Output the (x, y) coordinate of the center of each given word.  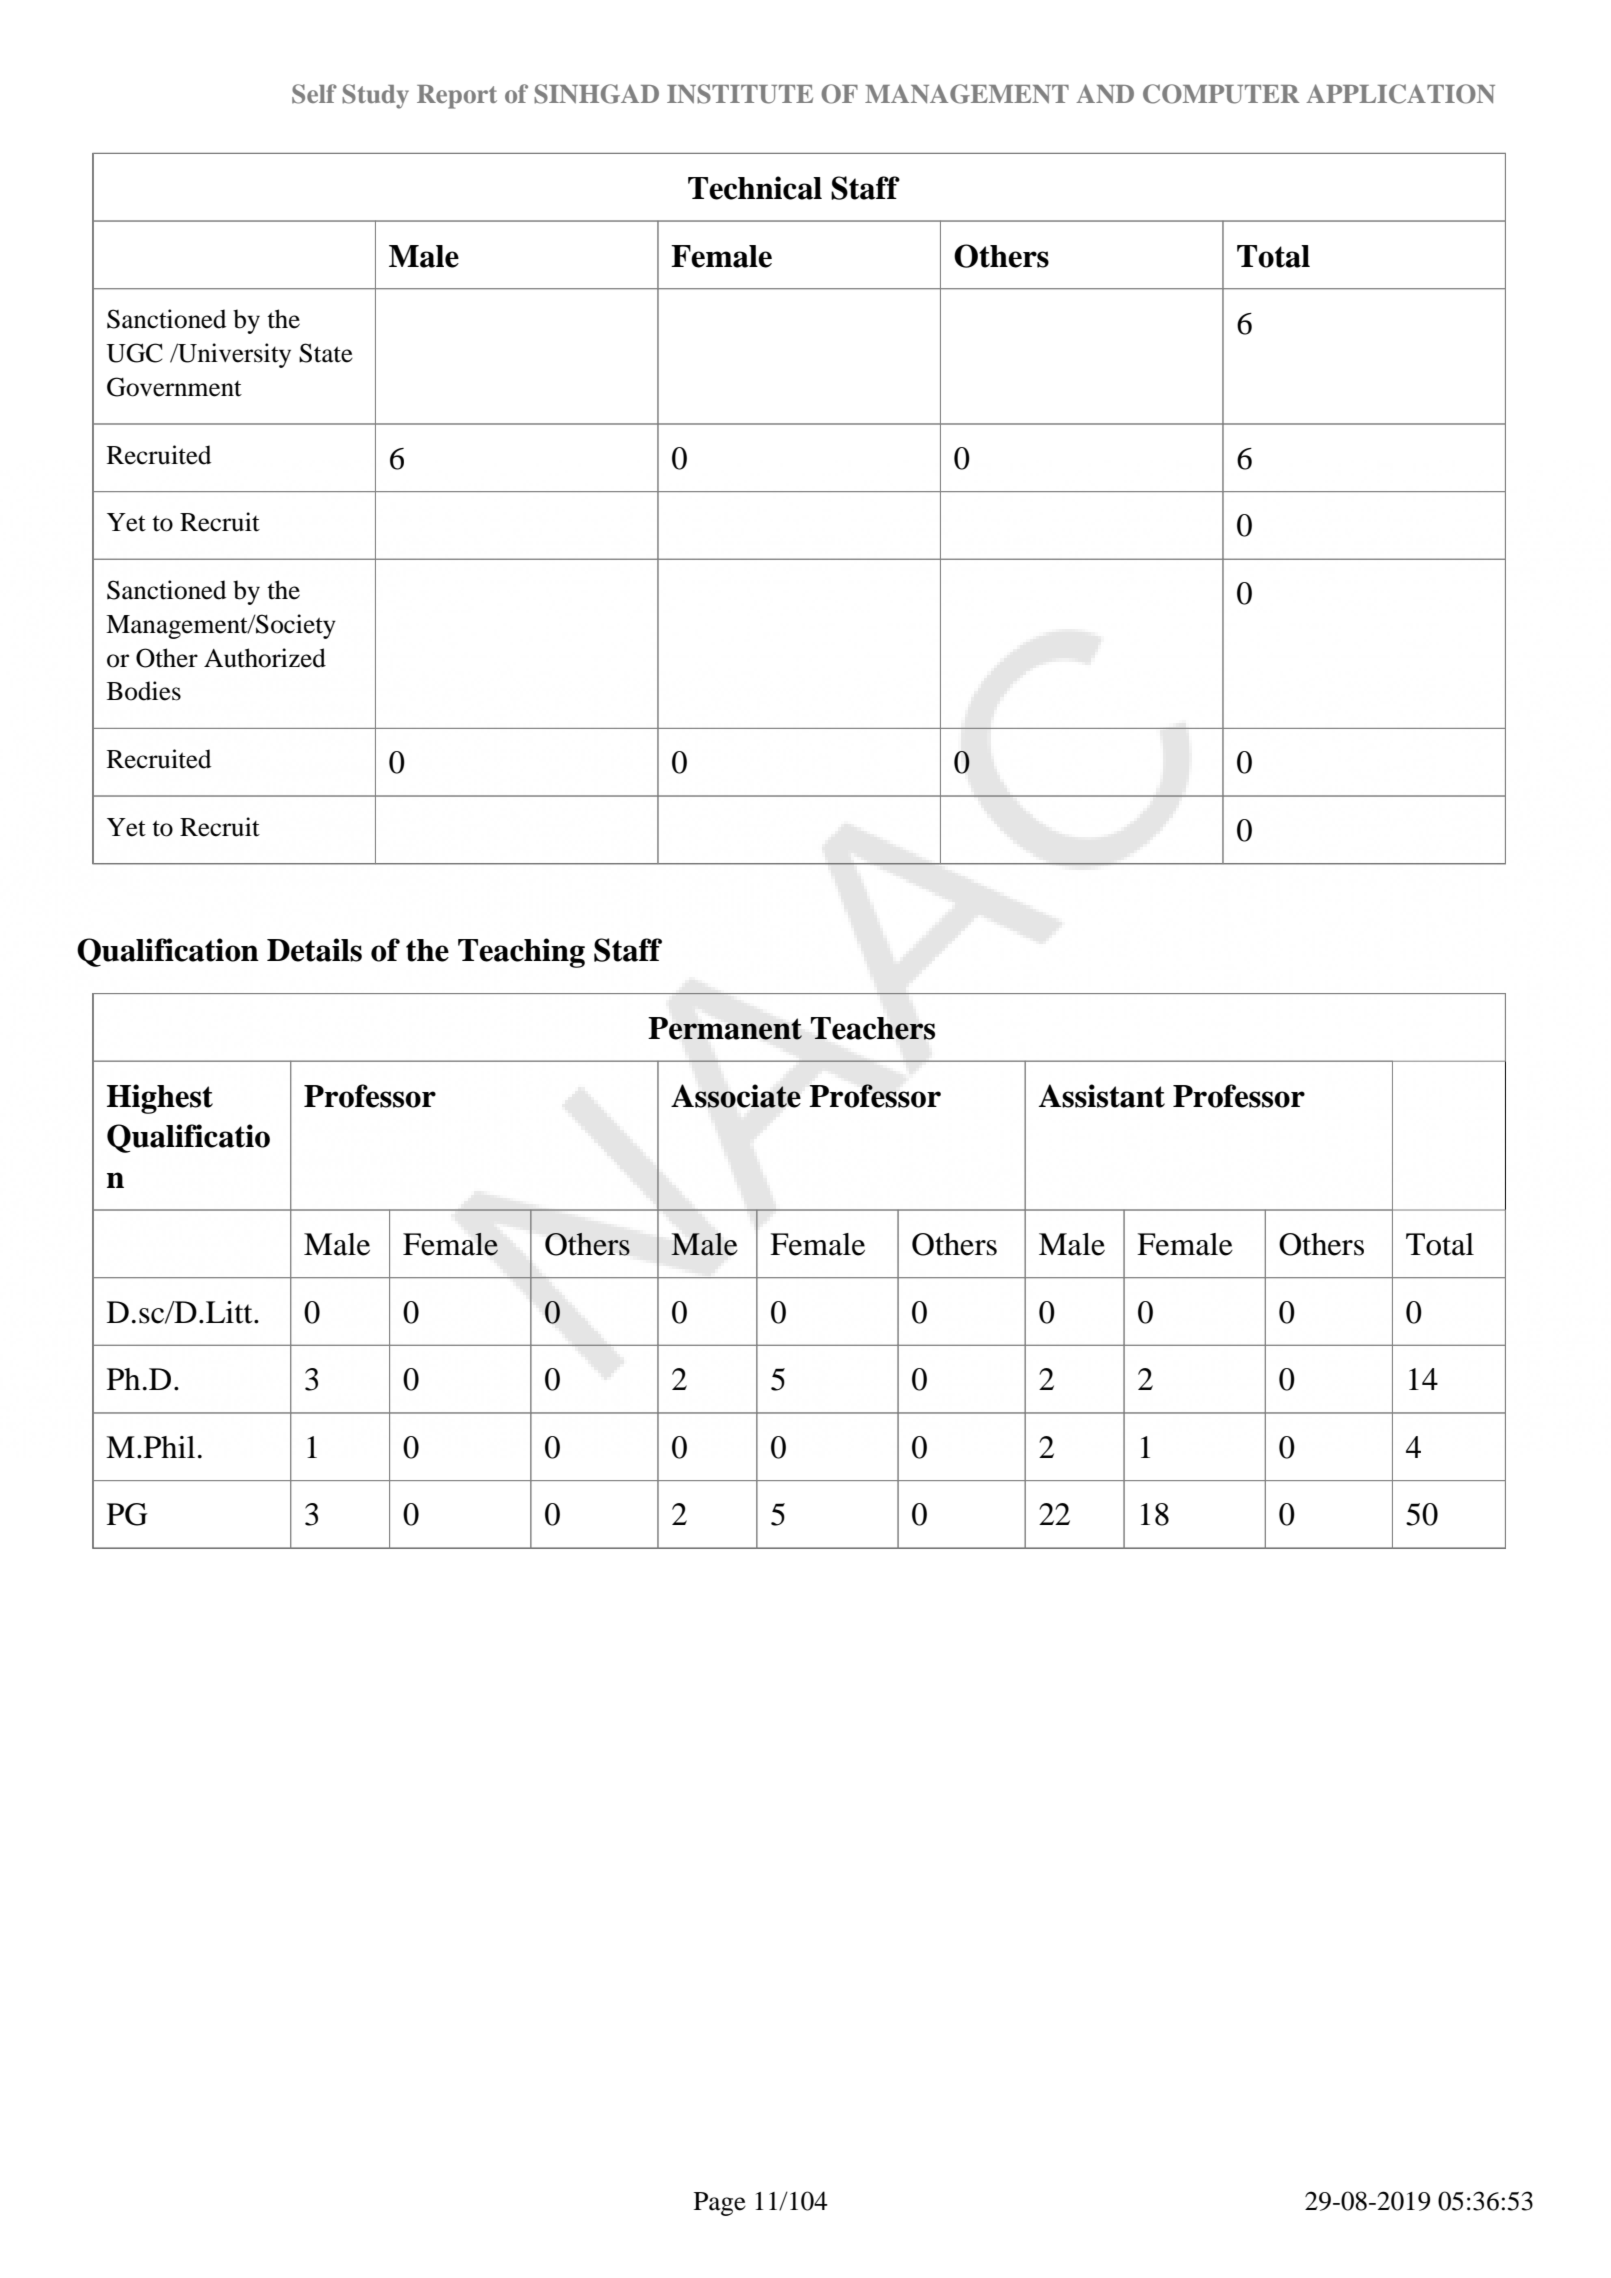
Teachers (873, 1028)
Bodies (144, 691)
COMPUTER (1221, 94)
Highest (160, 1099)
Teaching (521, 953)
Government (174, 387)
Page (720, 2204)
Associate (736, 1096)
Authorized (265, 658)
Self (314, 94)
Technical (755, 188)
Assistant (1102, 1096)
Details (314, 950)
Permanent (725, 1028)
